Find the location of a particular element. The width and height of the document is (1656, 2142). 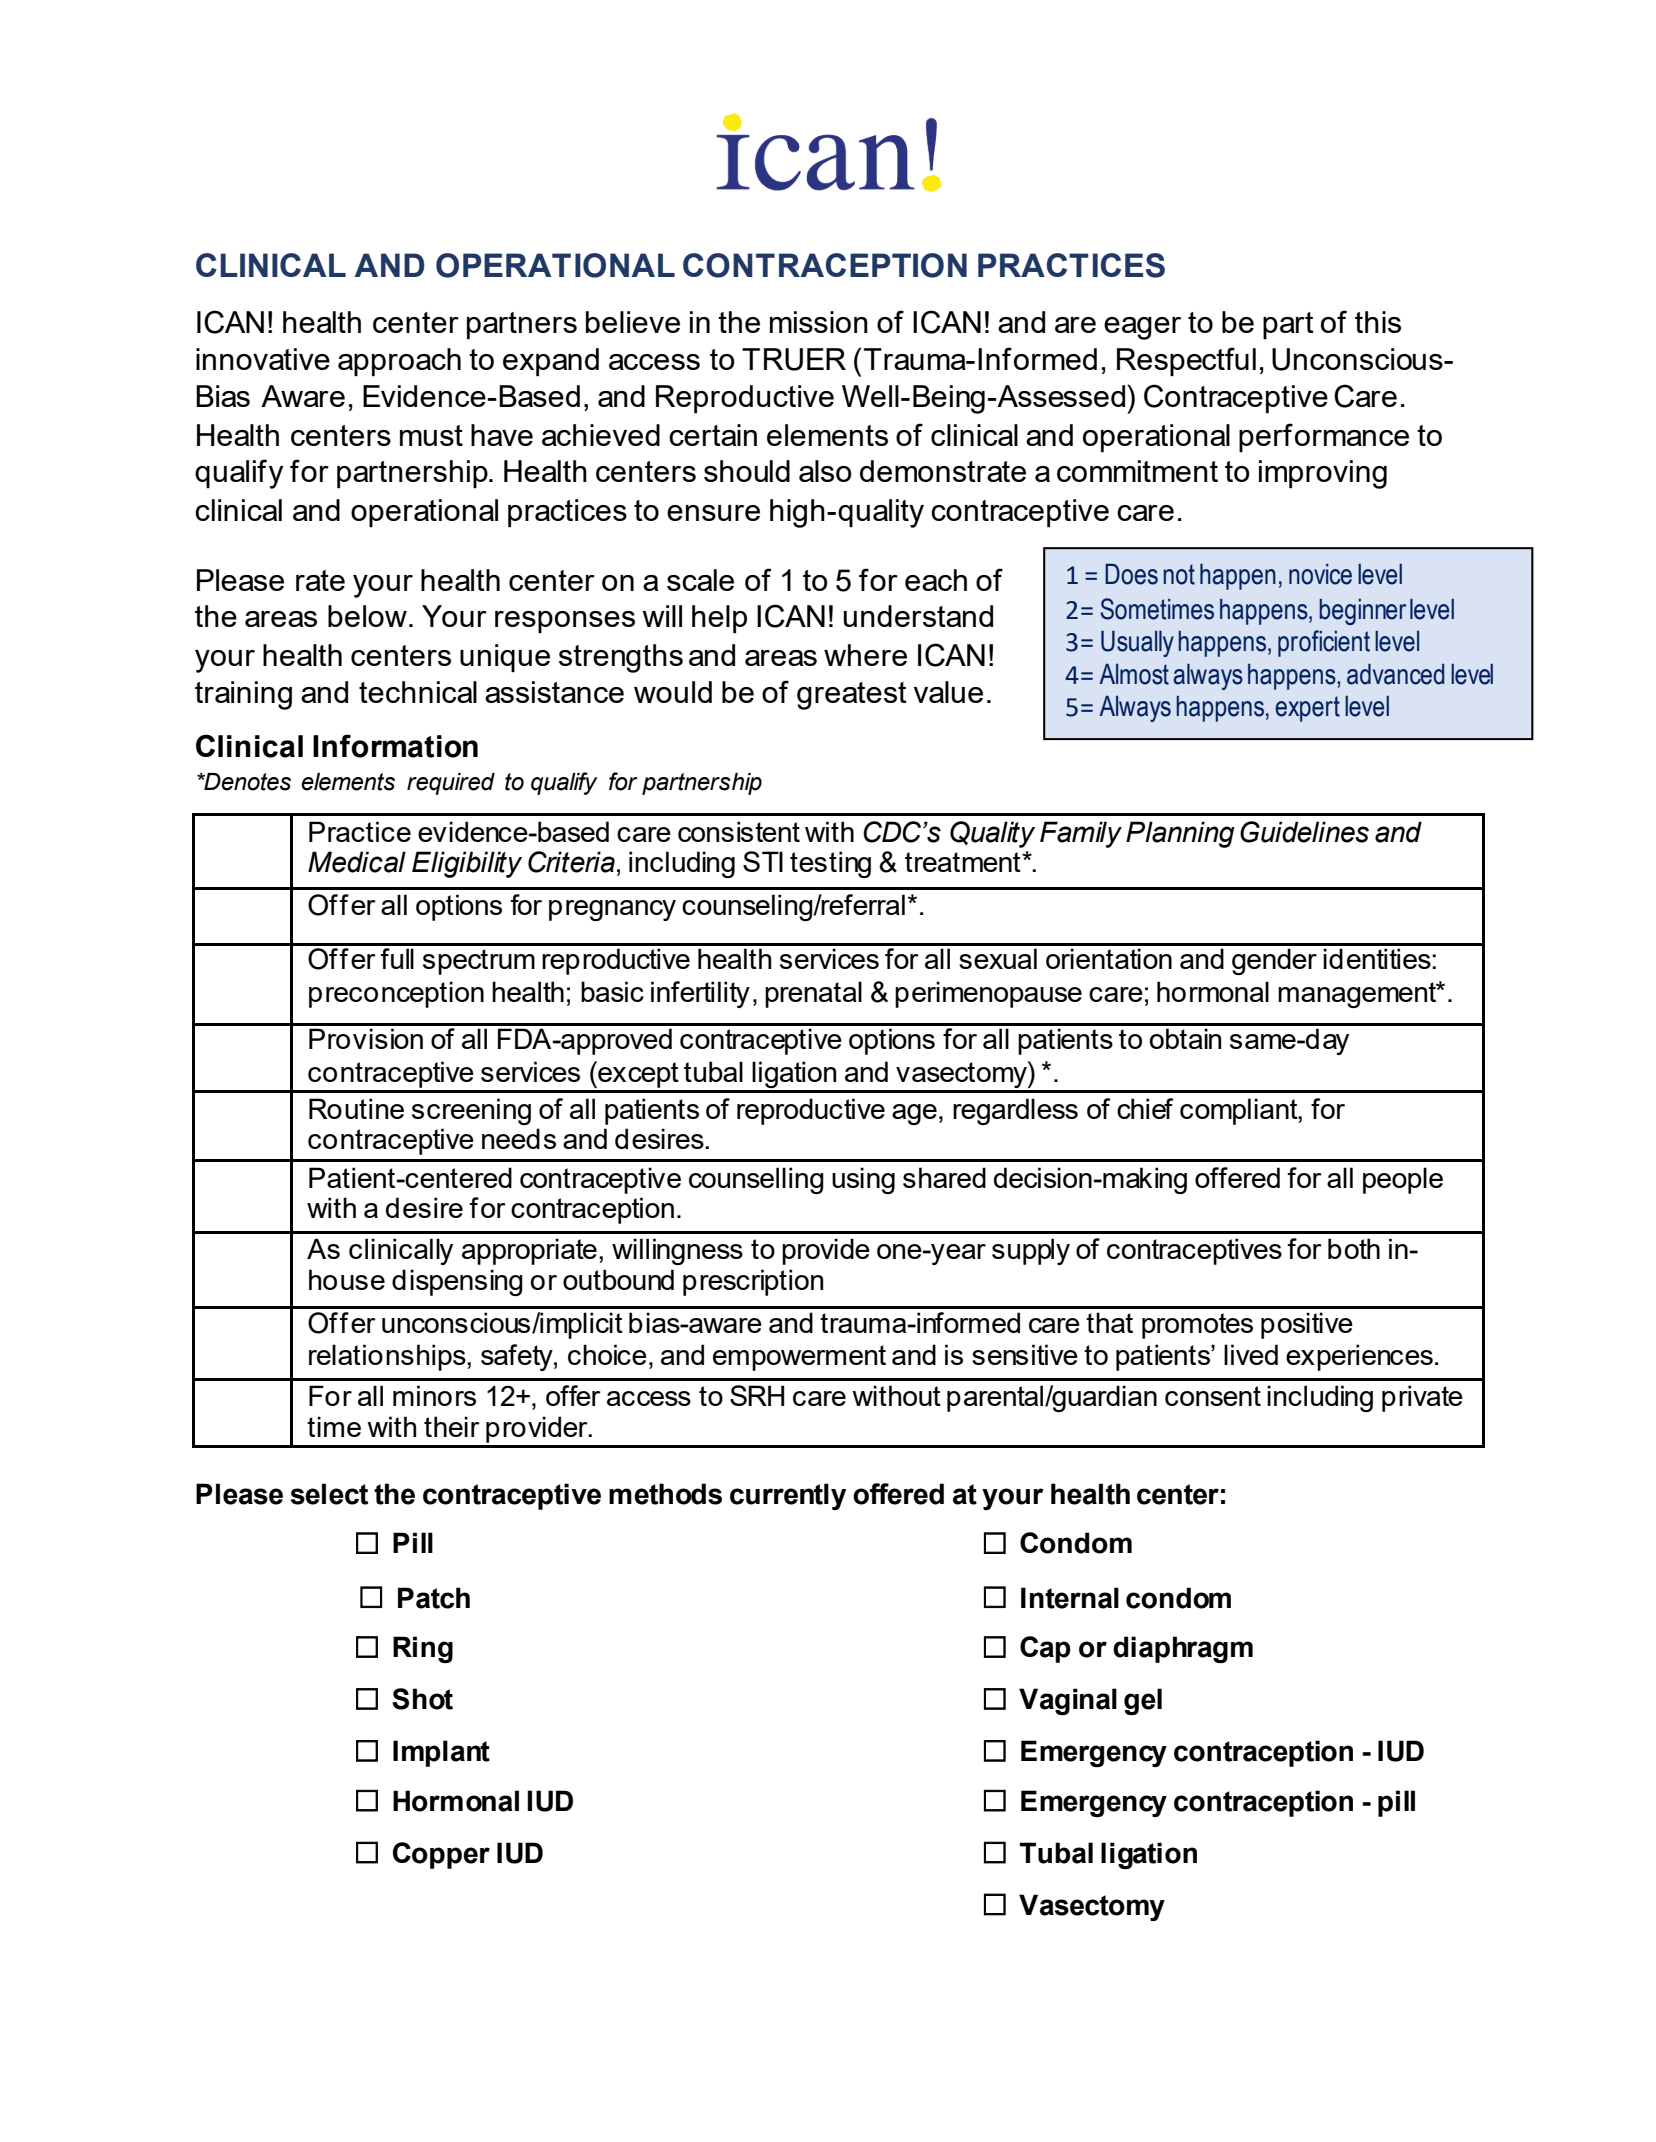

prescription is located at coordinates (753, 1282).
